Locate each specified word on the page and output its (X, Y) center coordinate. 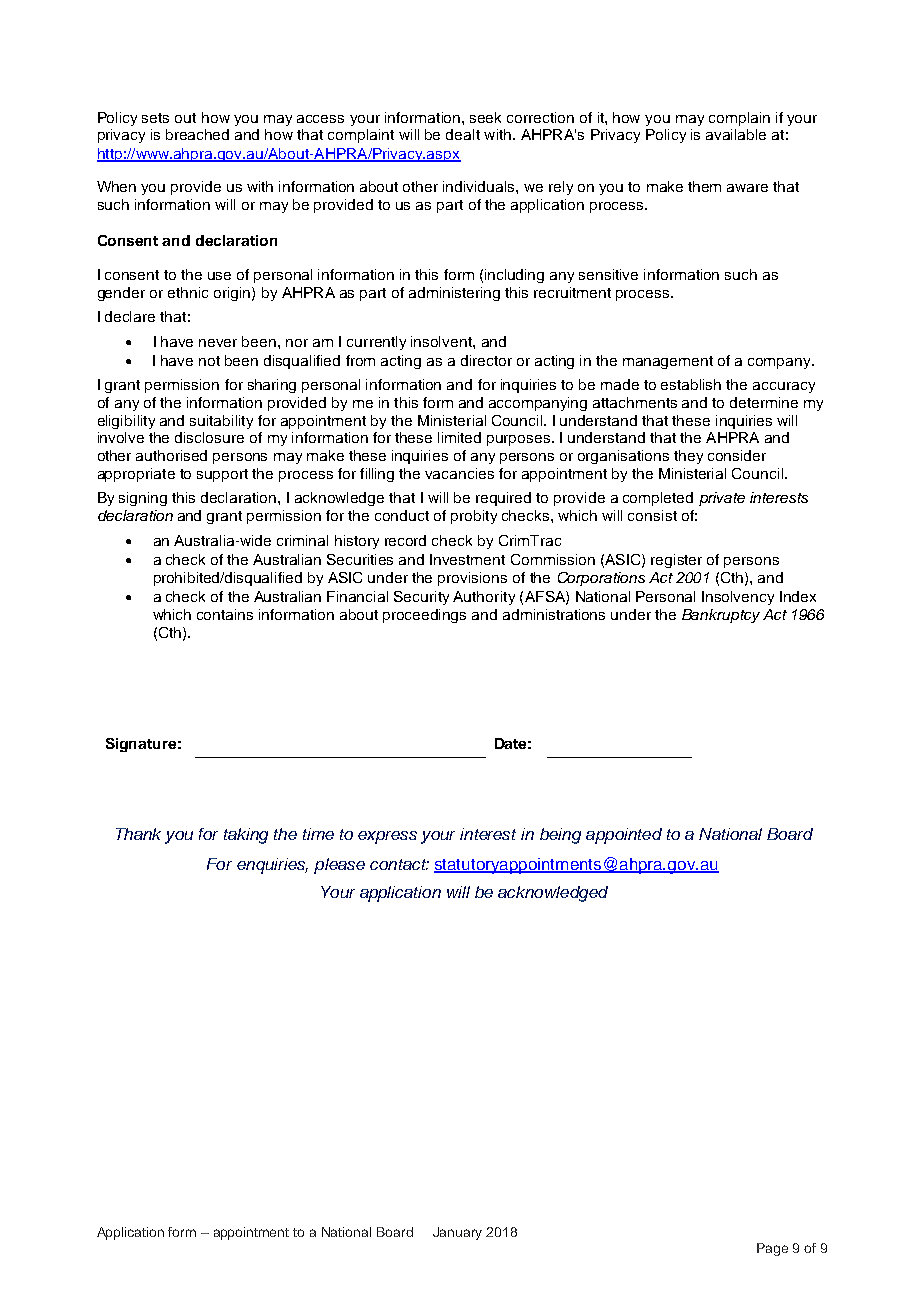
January (457, 1233)
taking (246, 836)
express (387, 837)
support (222, 475)
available (736, 134)
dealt (463, 134)
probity (474, 517)
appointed (624, 836)
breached (197, 134)
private (722, 499)
